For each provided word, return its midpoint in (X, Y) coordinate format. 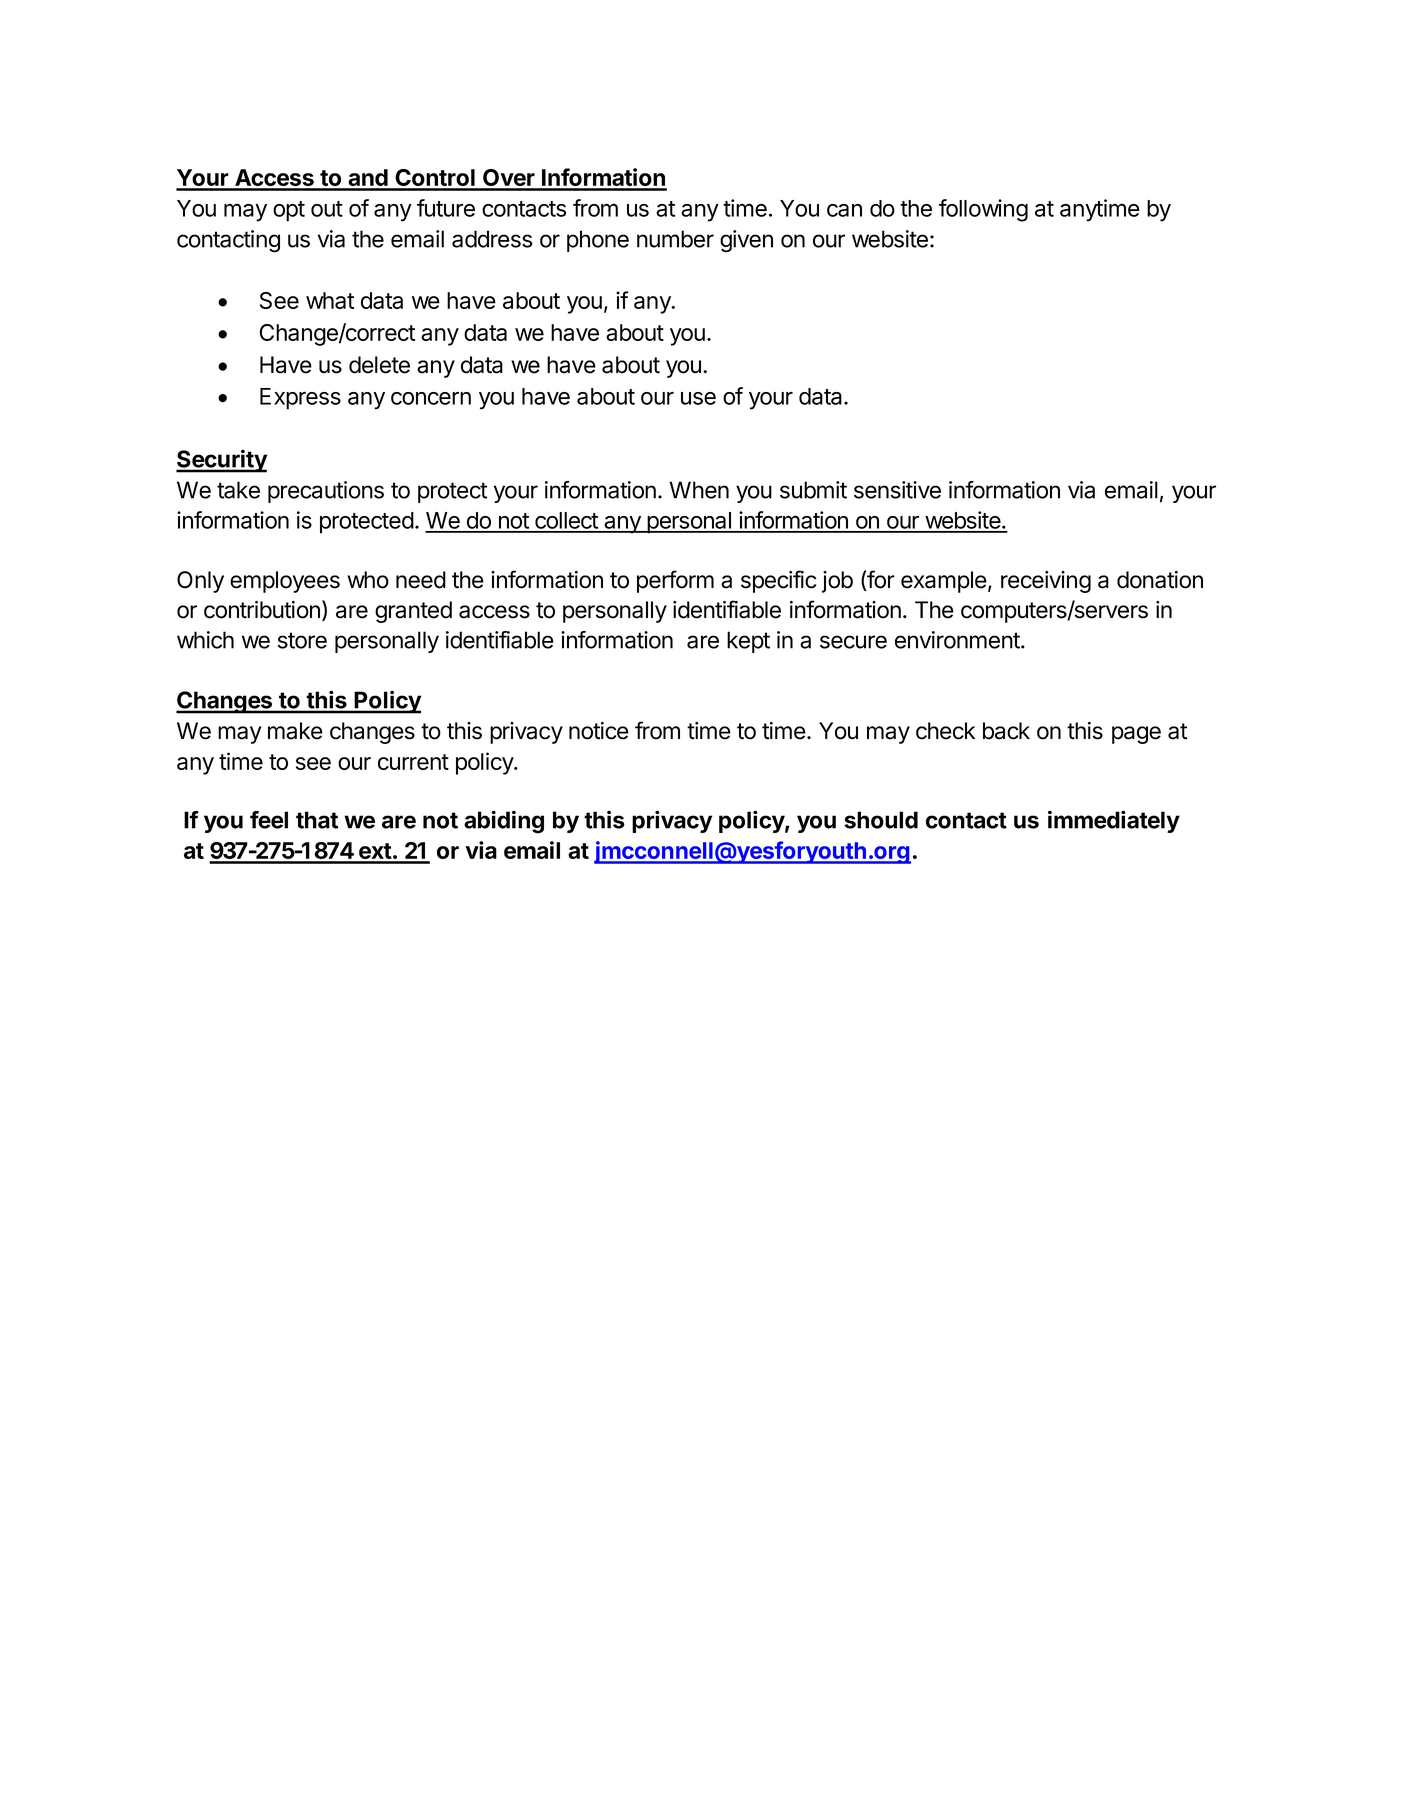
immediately (1114, 821)
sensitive (897, 490)
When (699, 490)
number (675, 239)
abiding (504, 822)
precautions (326, 492)
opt (289, 211)
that (317, 820)
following (983, 210)
